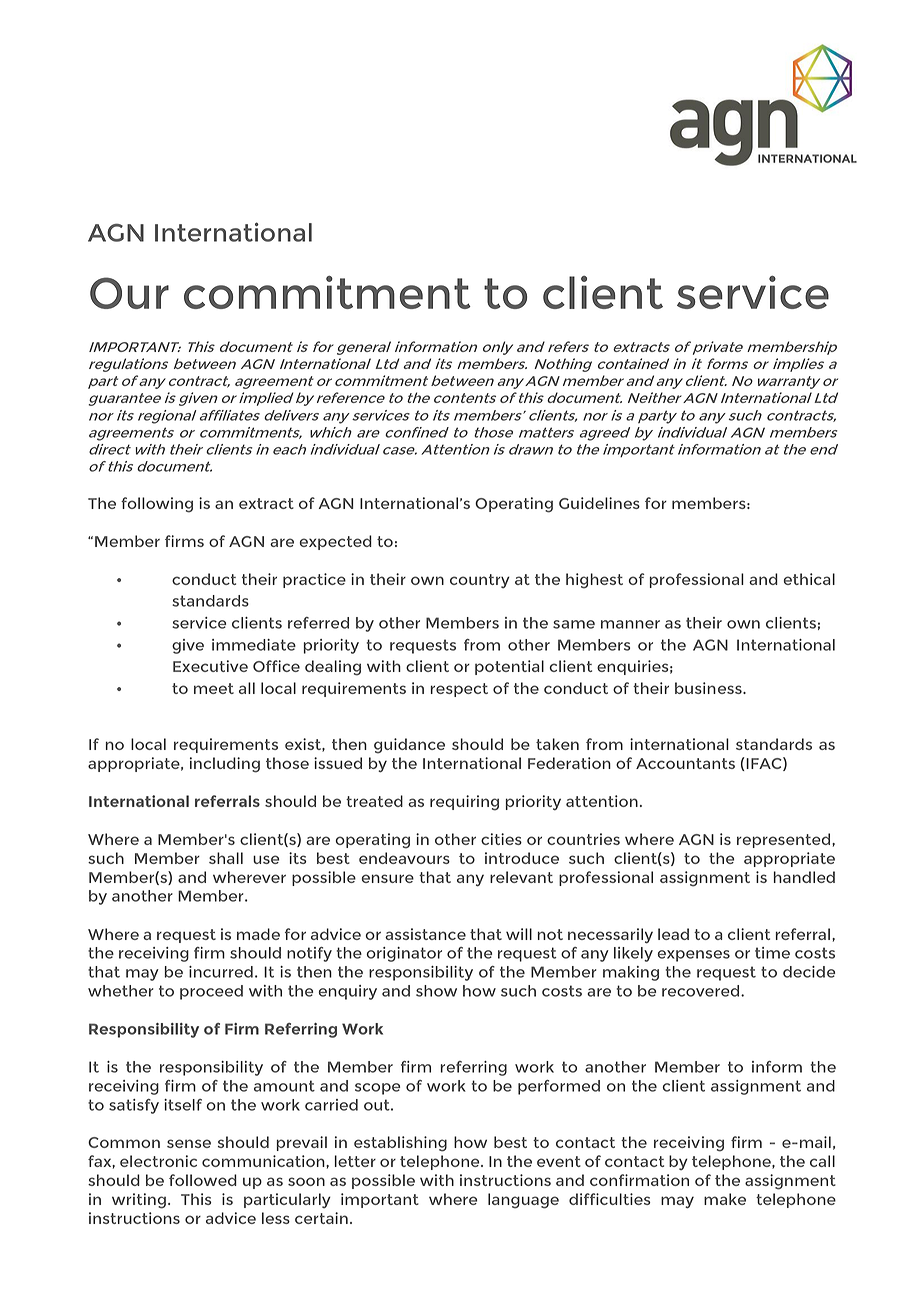  I want to click on following, so click(157, 505).
